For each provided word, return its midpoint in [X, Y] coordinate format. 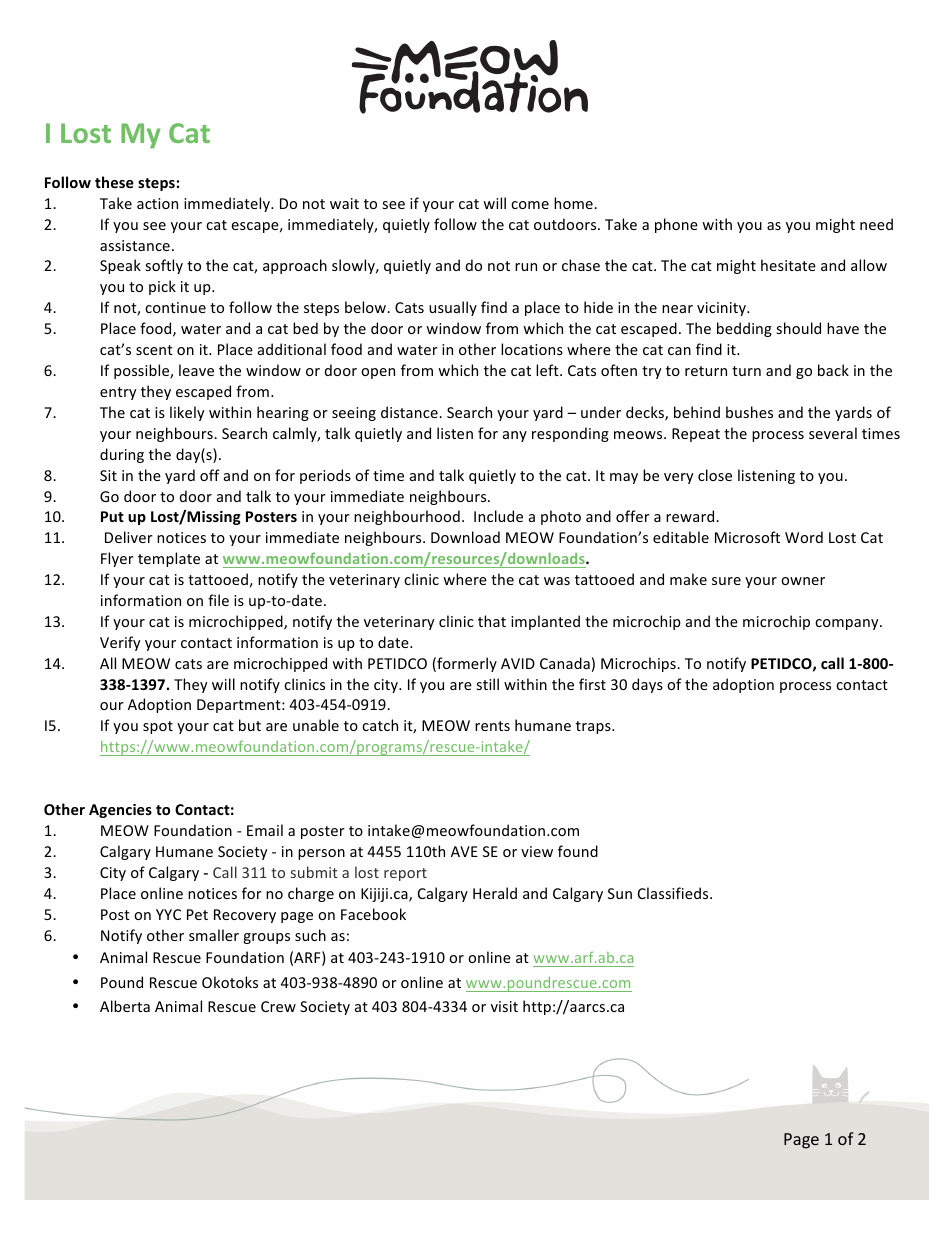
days [647, 685]
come [530, 205]
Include [498, 516]
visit [504, 1006]
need [876, 224]
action [157, 203]
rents [492, 726]
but [250, 725]
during [122, 455]
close [715, 475]
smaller [214, 935]
